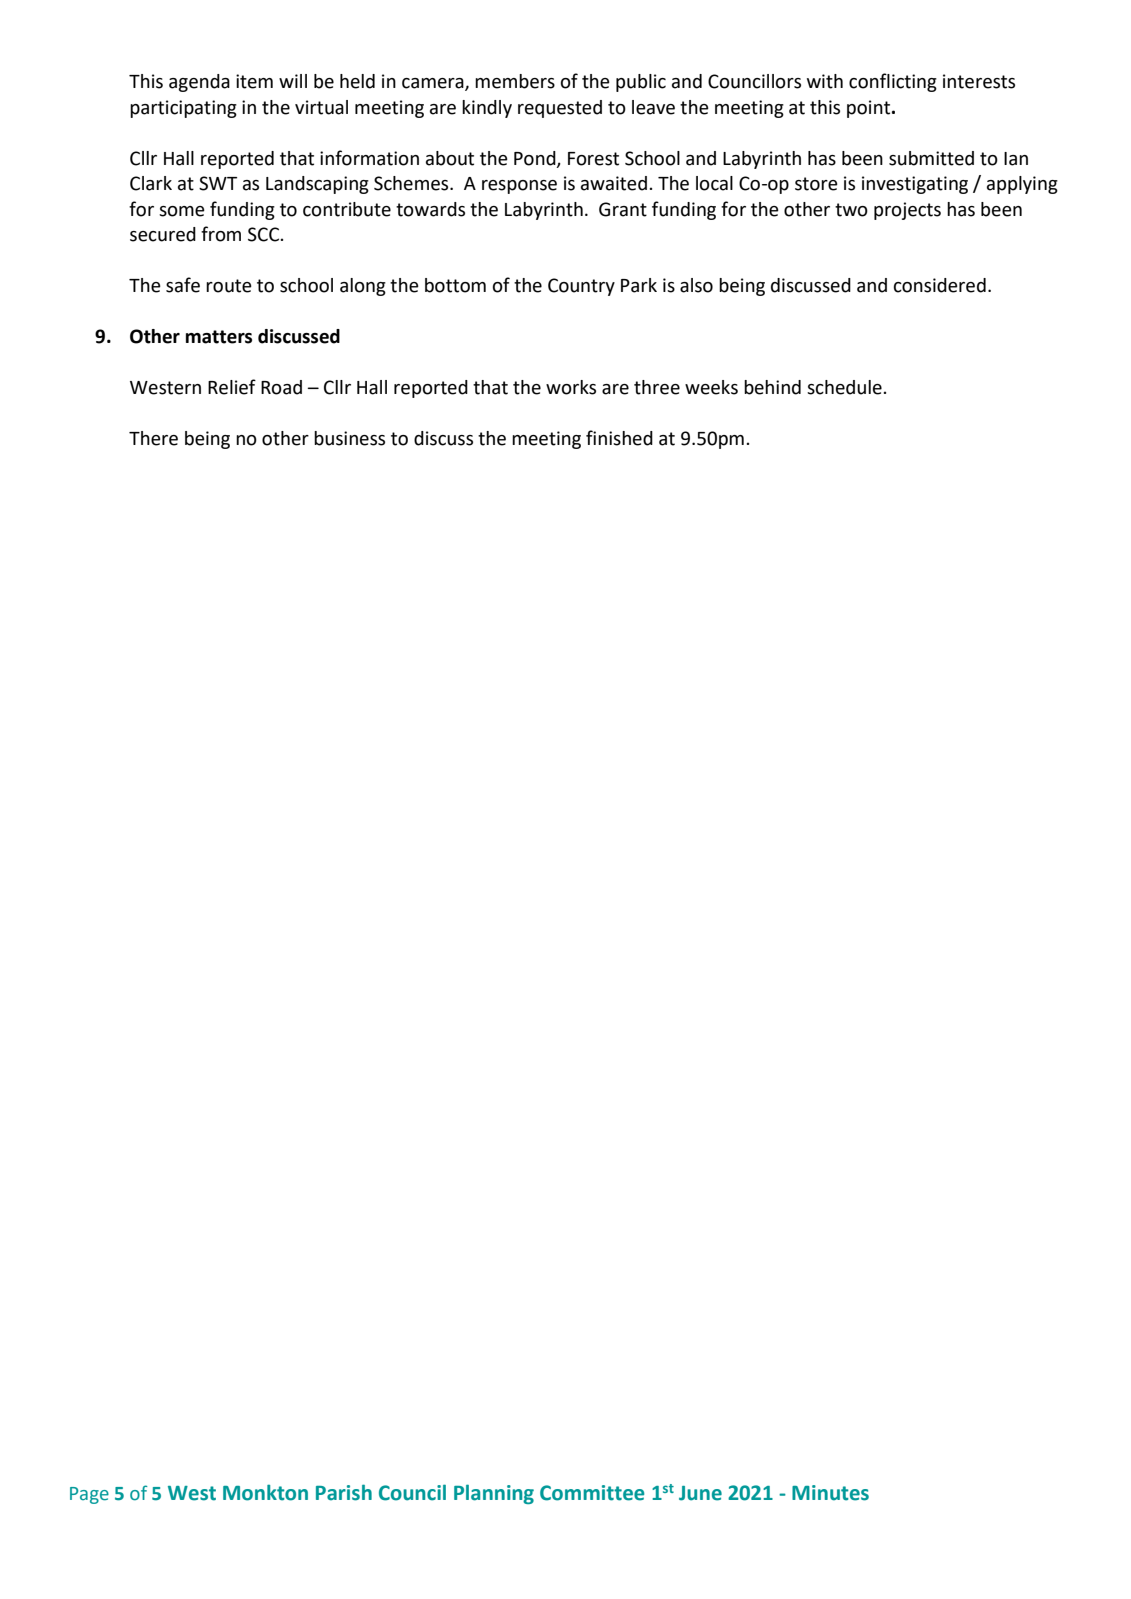 The width and height of the image is (1131, 1599). I want to click on Committee, so click(592, 1493).
